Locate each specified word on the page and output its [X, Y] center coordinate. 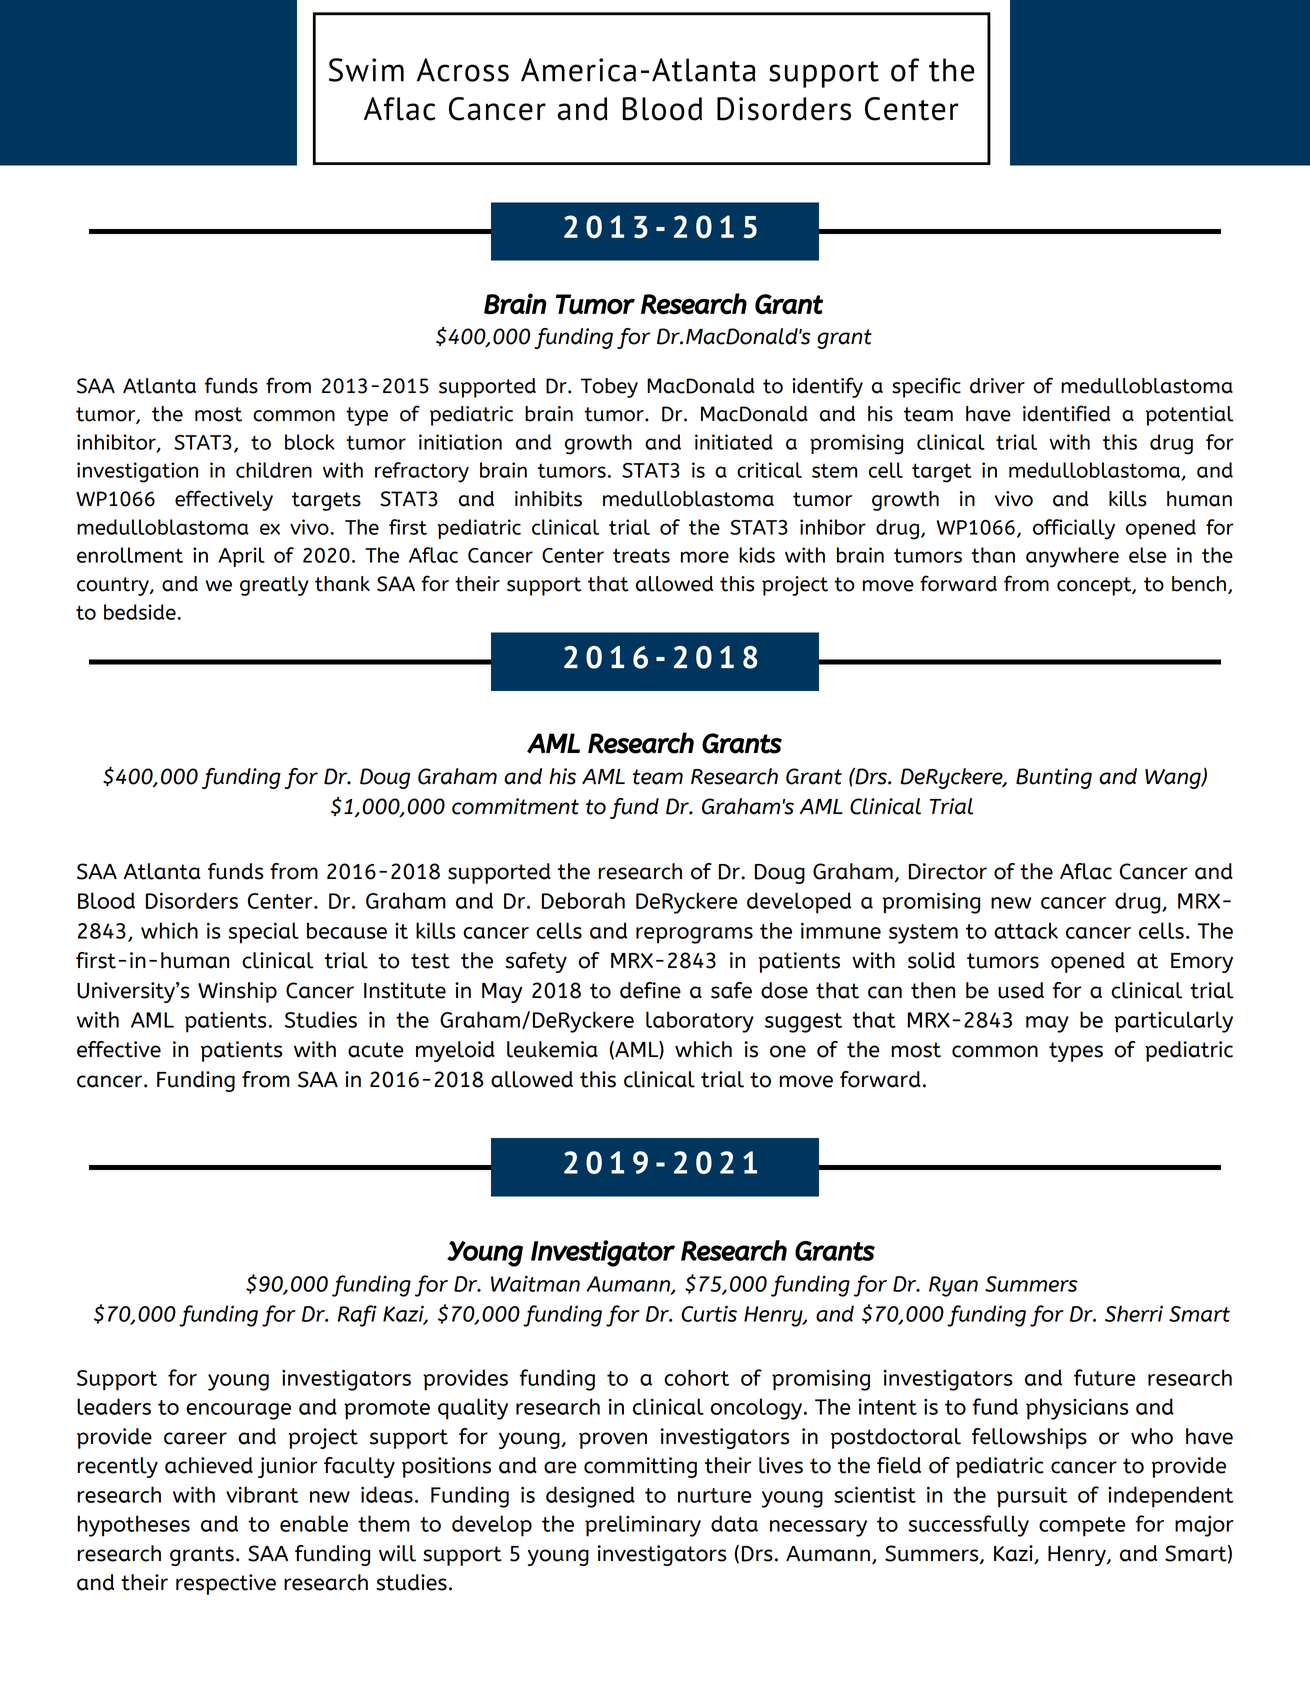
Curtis [709, 1313]
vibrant [262, 1494]
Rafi [357, 1316]
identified [1066, 413]
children [274, 470]
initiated [734, 442]
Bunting [1054, 778]
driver [997, 386]
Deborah [583, 900]
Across [463, 70]
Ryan [953, 1286]
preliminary [643, 1526]
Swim [366, 70]
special [263, 933]
